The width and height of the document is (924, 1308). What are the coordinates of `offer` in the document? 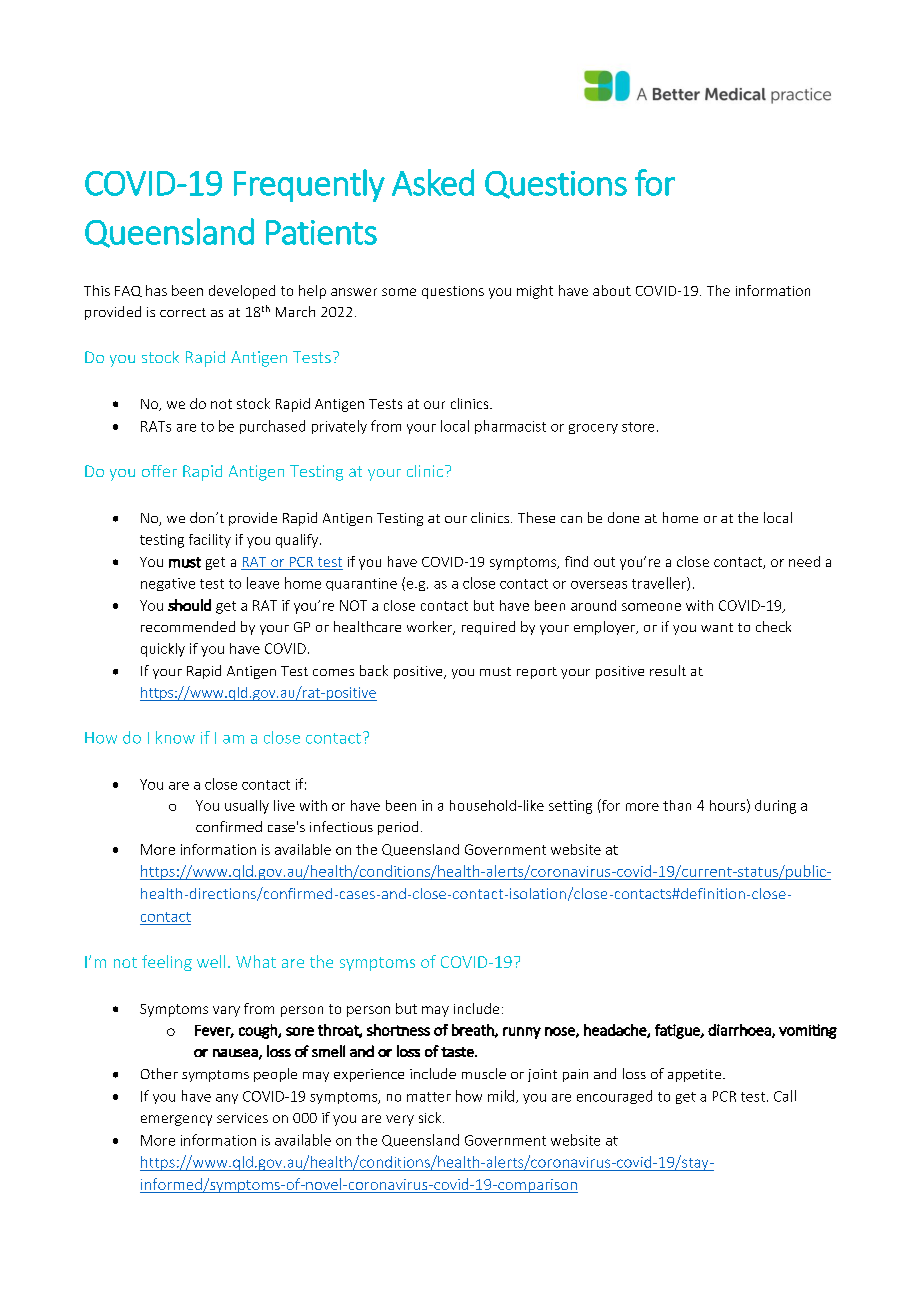 It's located at (159, 471).
